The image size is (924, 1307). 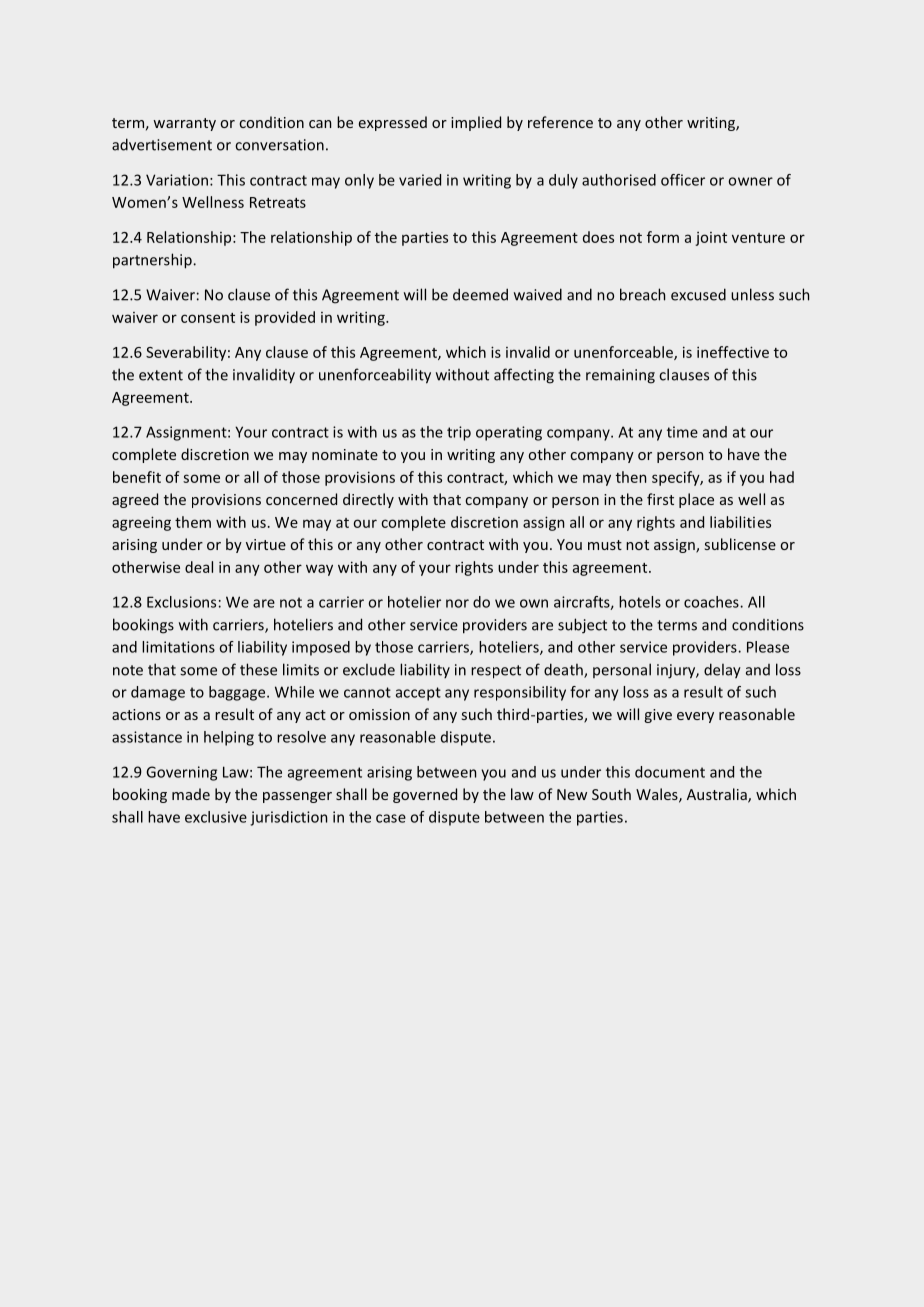 I want to click on place, so click(x=696, y=500).
